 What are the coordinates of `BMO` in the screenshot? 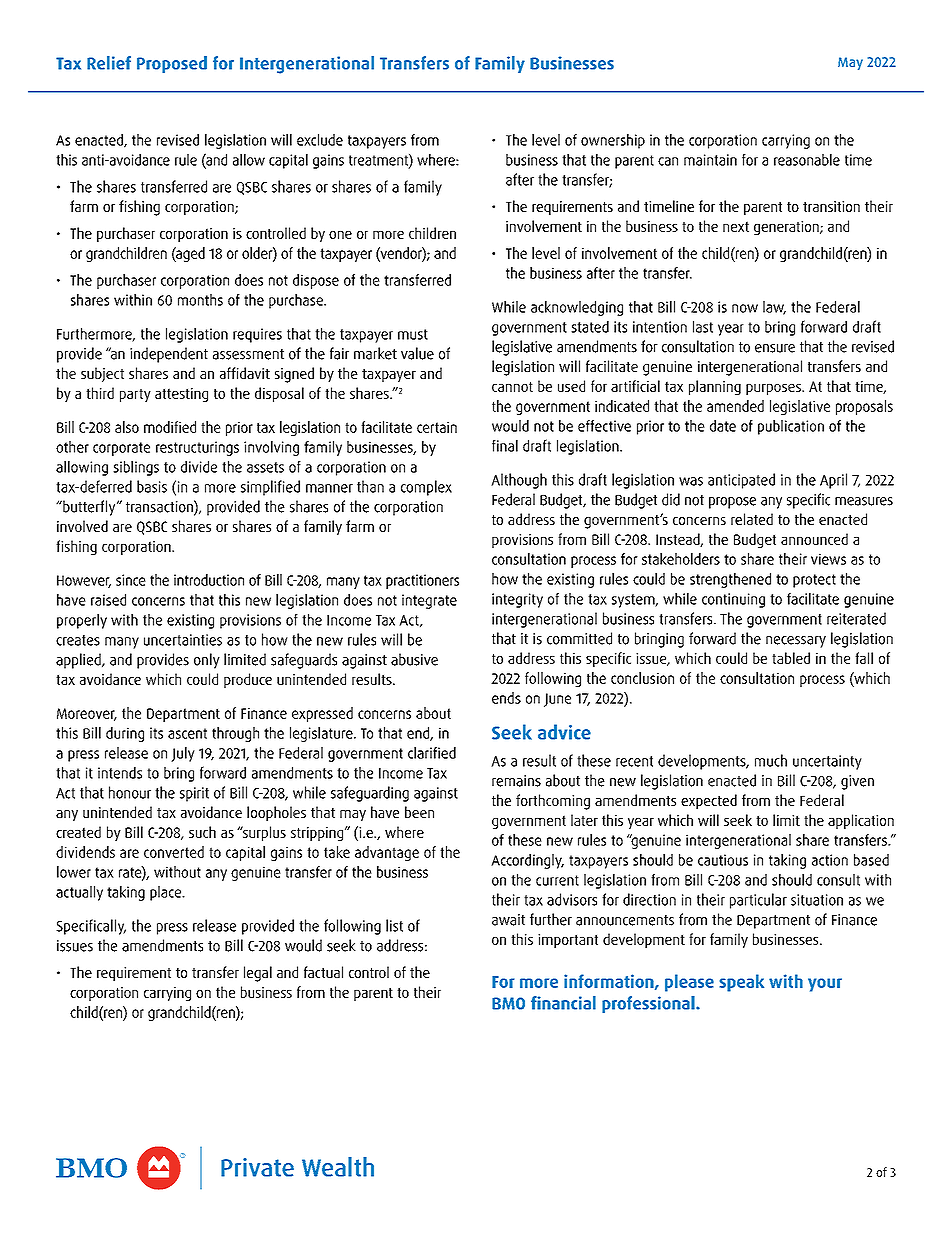 It's located at (508, 1003).
